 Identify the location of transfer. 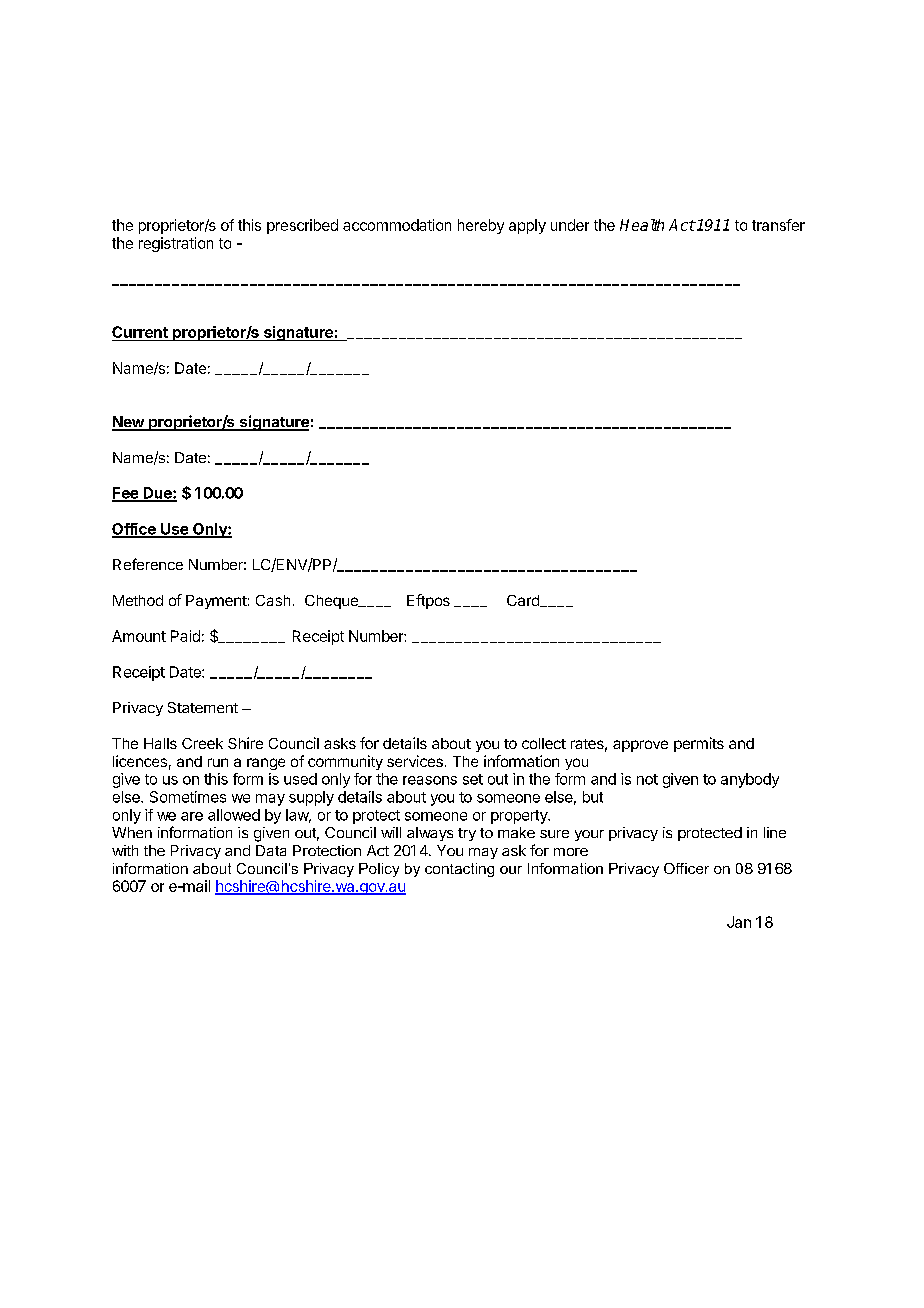
(778, 225).
